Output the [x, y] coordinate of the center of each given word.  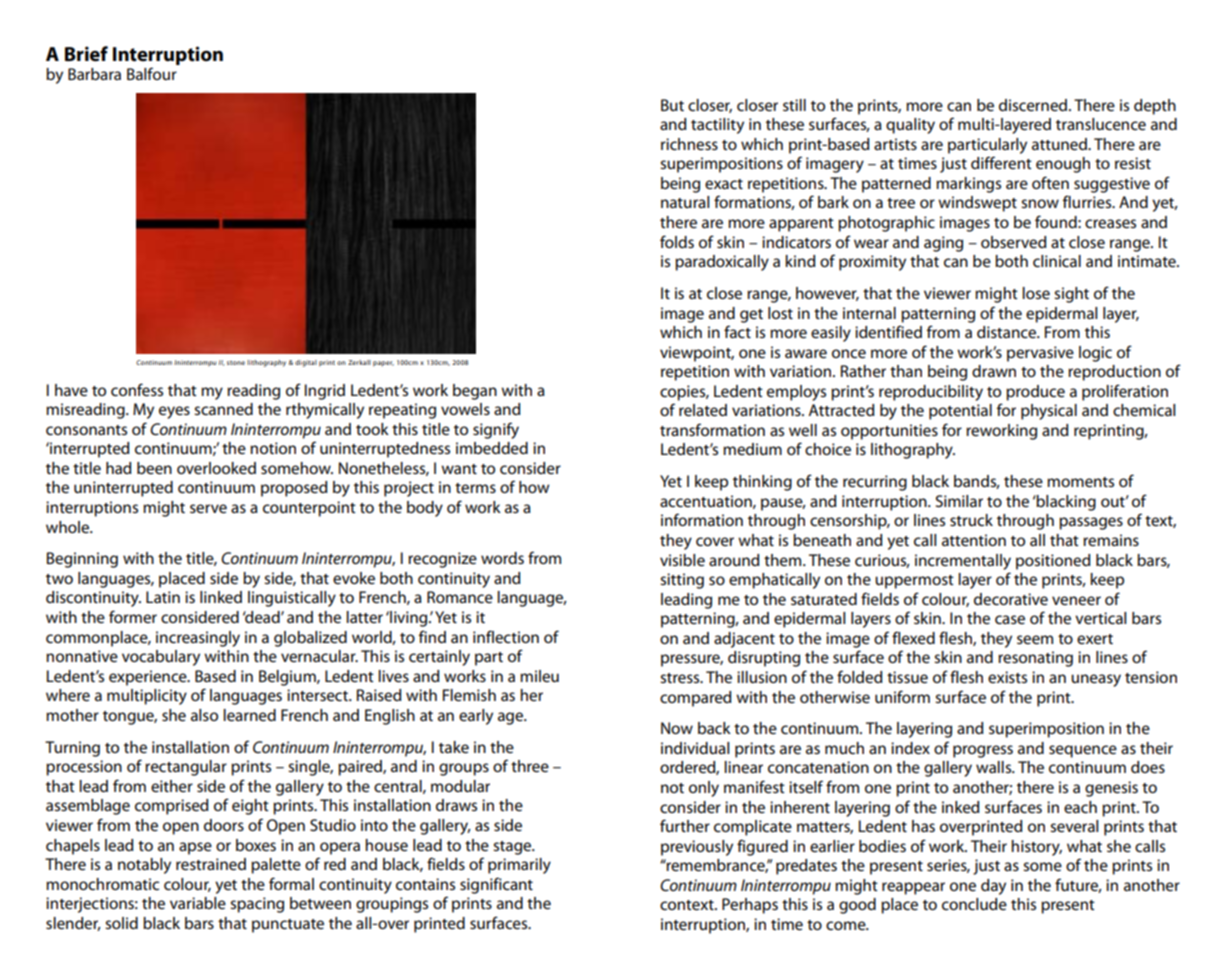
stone [236, 363]
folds [677, 241]
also [204, 715]
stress [681, 678]
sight [1071, 295]
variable [198, 903]
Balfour [152, 73]
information [702, 519]
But [672, 105]
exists [1007, 677]
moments [1080, 482]
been [154, 468]
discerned [1033, 105]
